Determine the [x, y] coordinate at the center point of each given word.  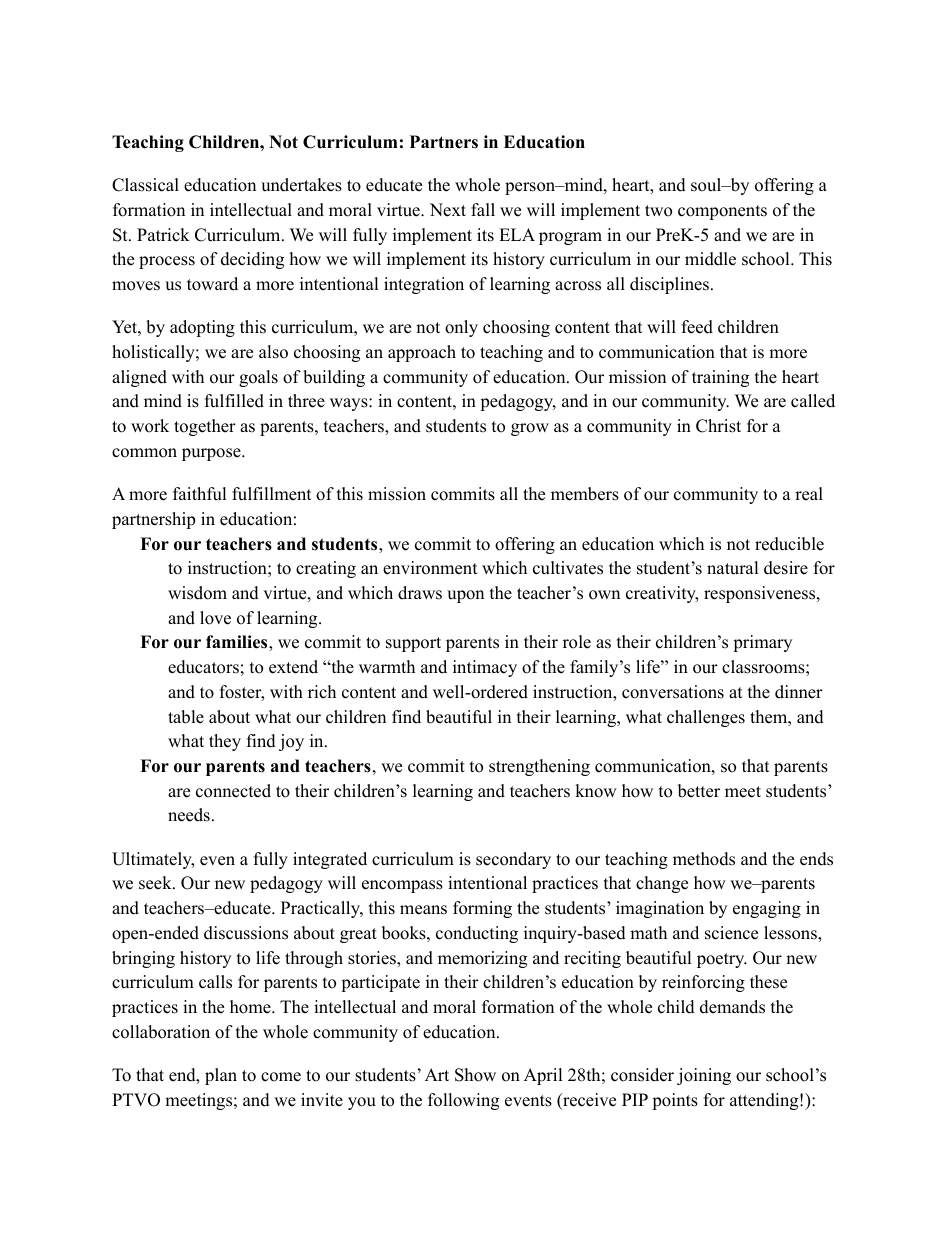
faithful [200, 494]
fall [483, 209]
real [809, 494]
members [585, 494]
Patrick [163, 235]
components [722, 212]
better [699, 791]
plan [221, 1076]
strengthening [539, 767]
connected [233, 791]
